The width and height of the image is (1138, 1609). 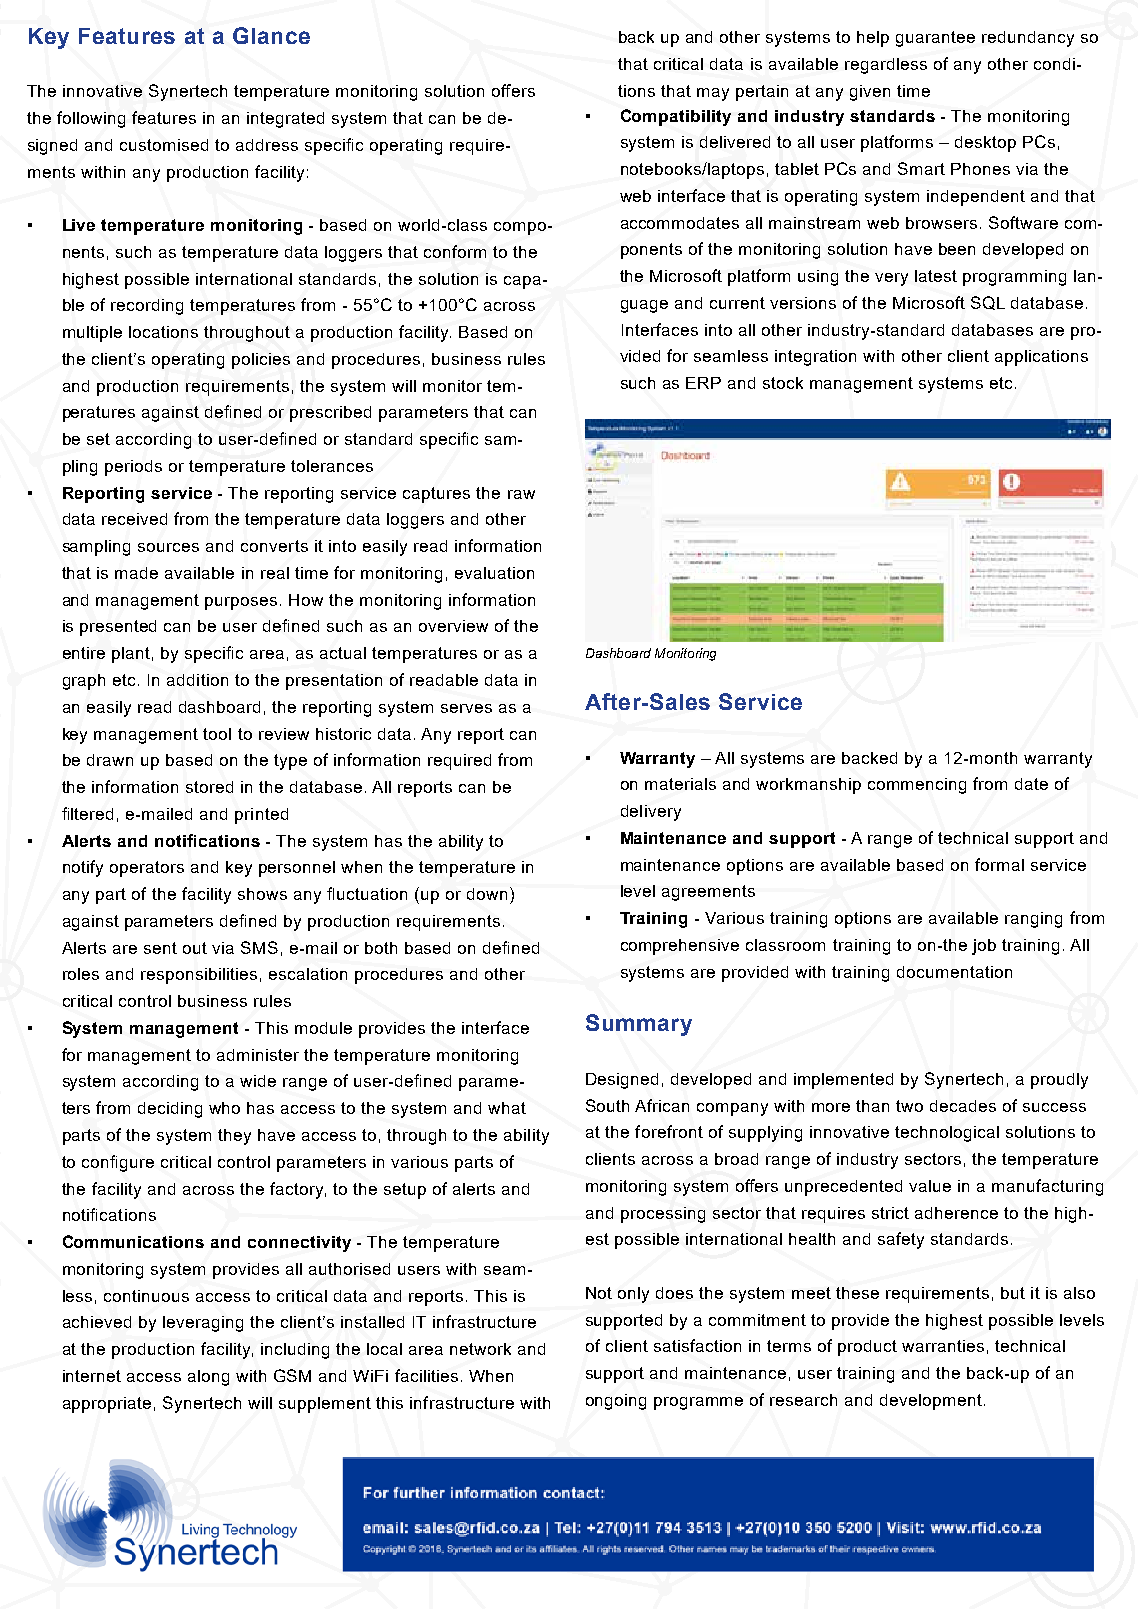 What do you see at coordinates (164, 117) in the image?
I see `features` at bounding box center [164, 117].
